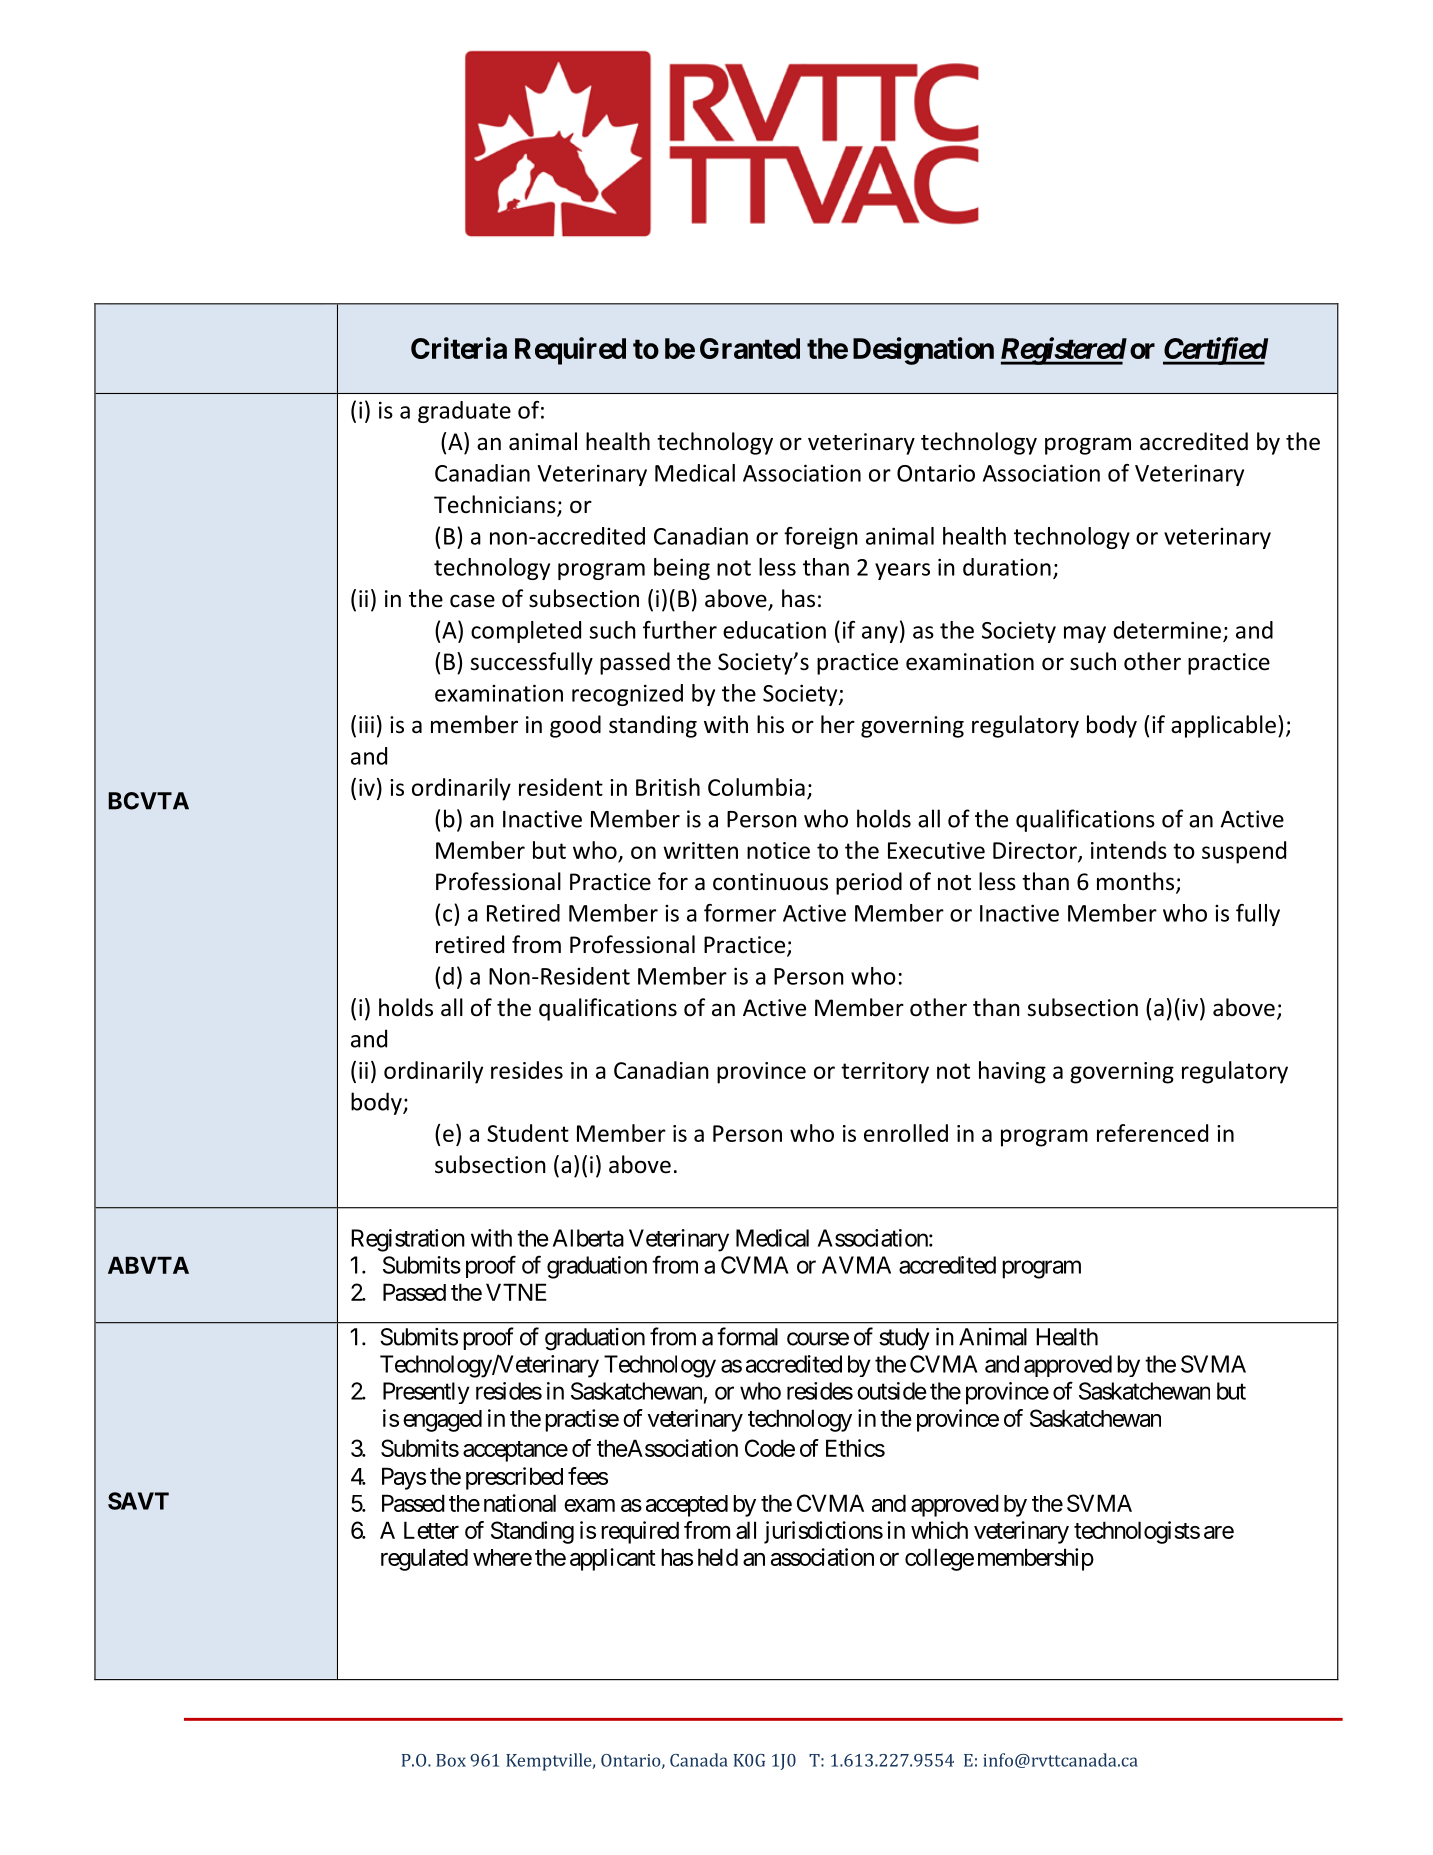 The width and height of the page is (1433, 1855). I want to click on AVMA, so click(856, 1265).
